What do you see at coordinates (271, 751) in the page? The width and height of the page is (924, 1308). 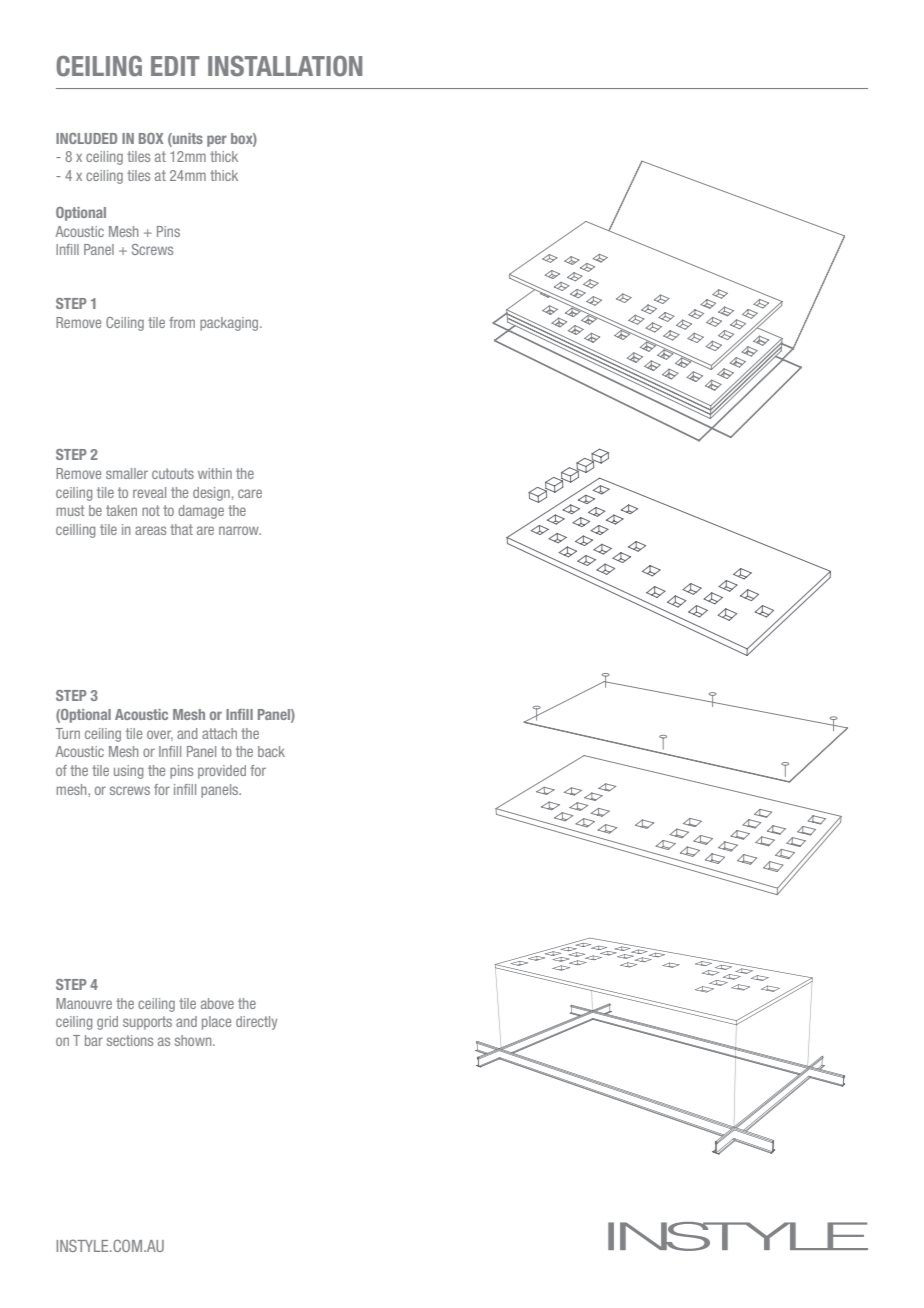 I see `back` at bounding box center [271, 751].
